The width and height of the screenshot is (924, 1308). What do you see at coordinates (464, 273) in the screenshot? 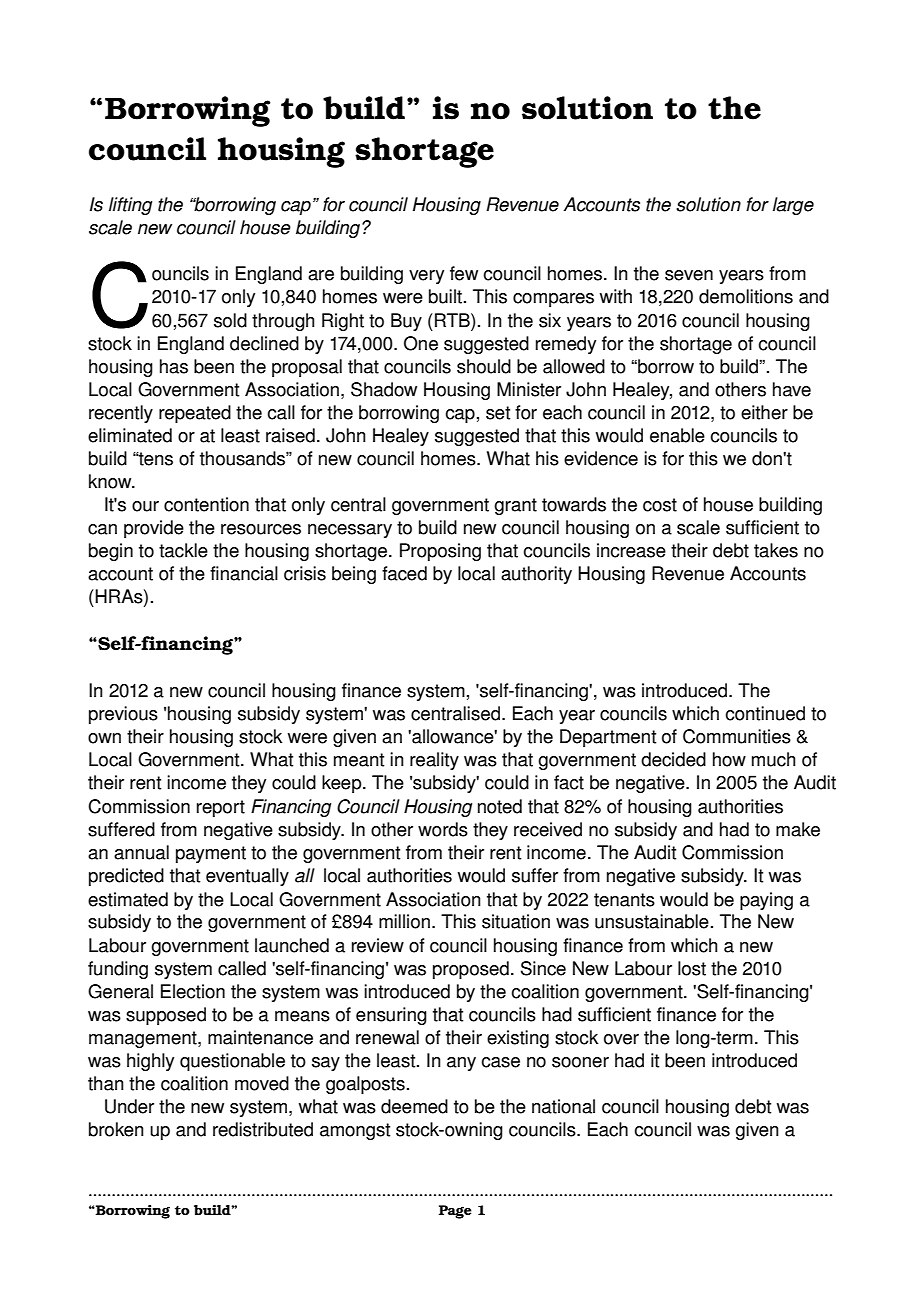
I see `few` at bounding box center [464, 273].
